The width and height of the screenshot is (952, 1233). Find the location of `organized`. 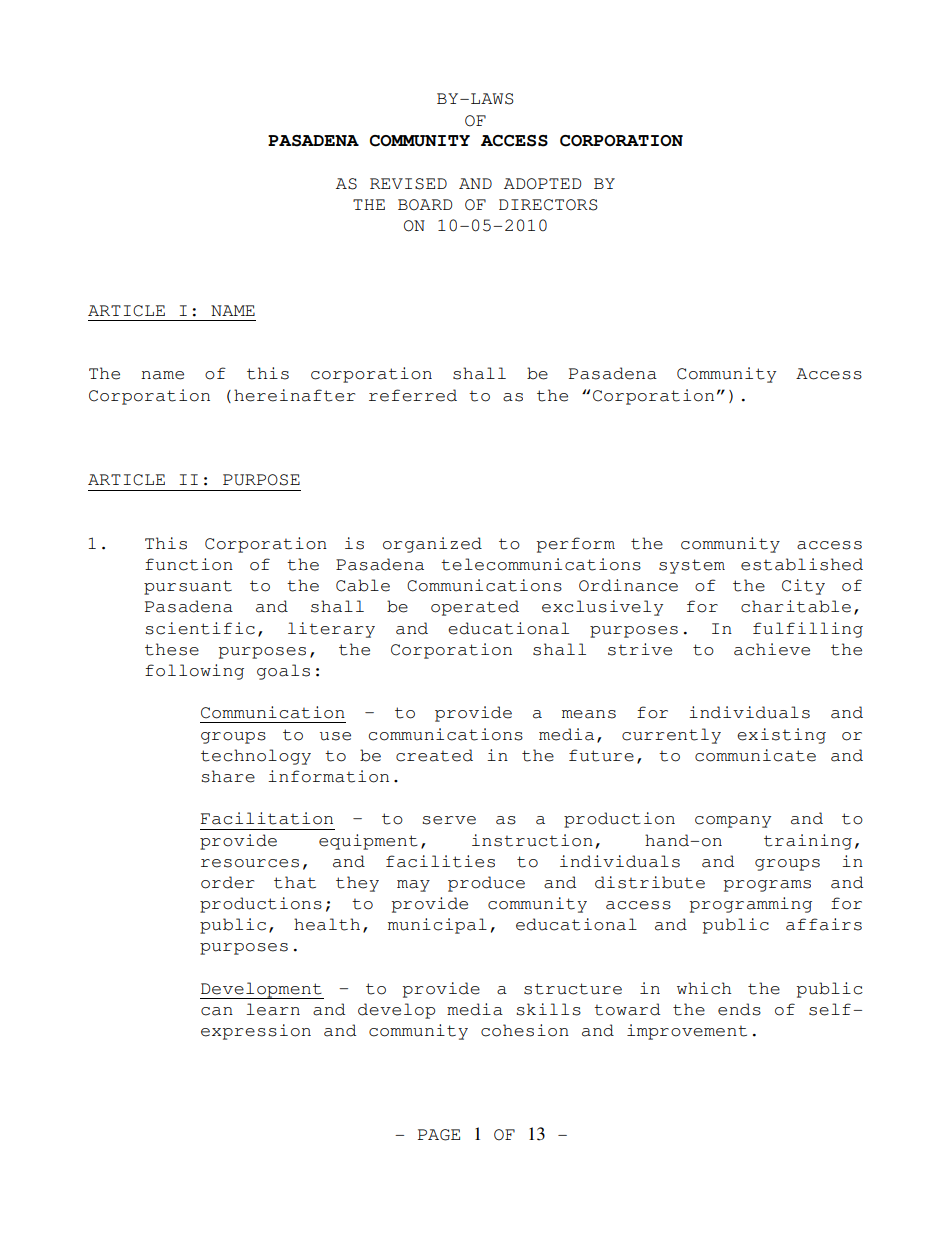

organized is located at coordinates (432, 545).
